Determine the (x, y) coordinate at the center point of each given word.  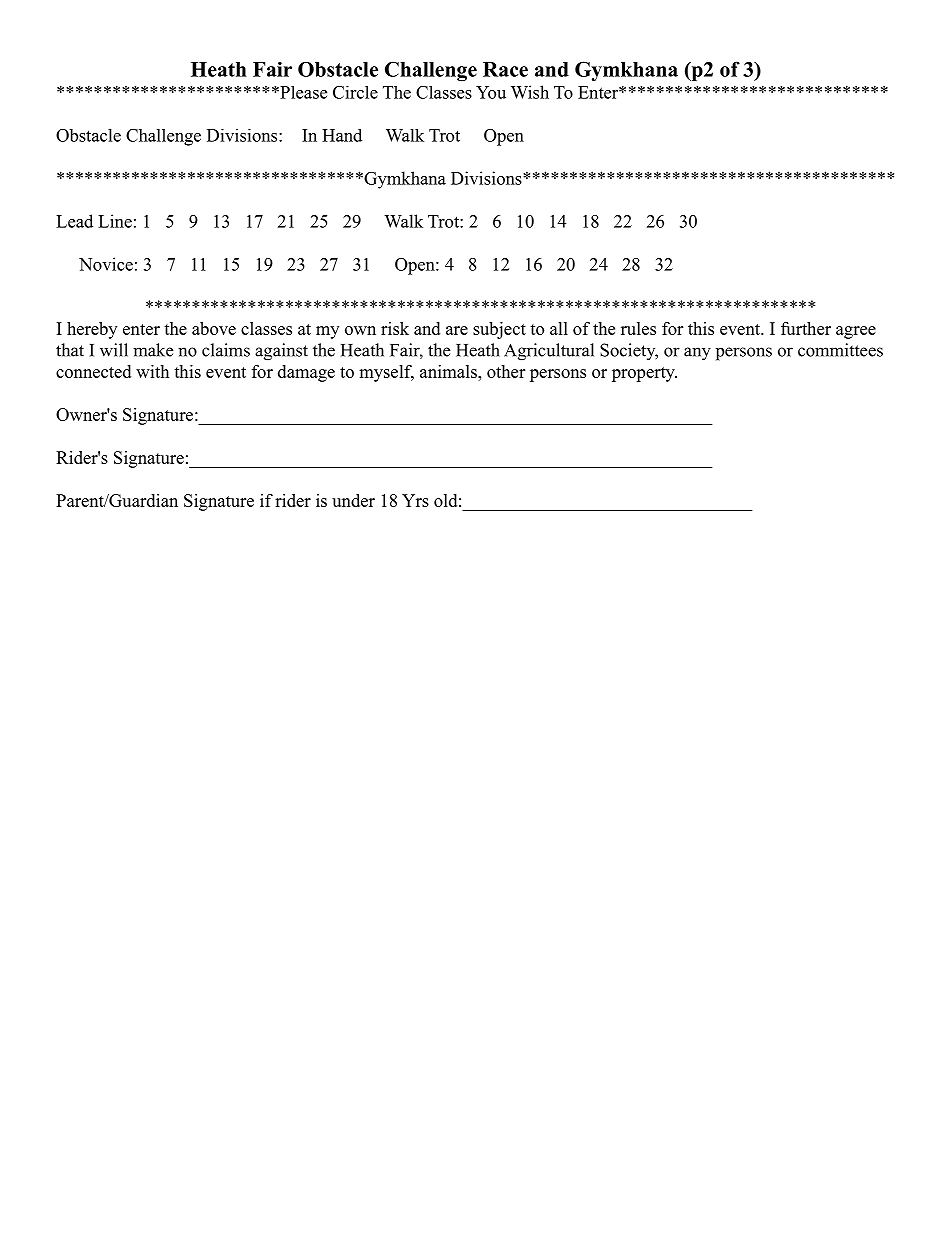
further (806, 328)
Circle (355, 92)
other (506, 371)
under (353, 500)
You (491, 92)
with (152, 371)
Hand (342, 135)
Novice (106, 264)
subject (499, 330)
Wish (530, 92)
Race (505, 69)
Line (115, 221)
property (644, 374)
